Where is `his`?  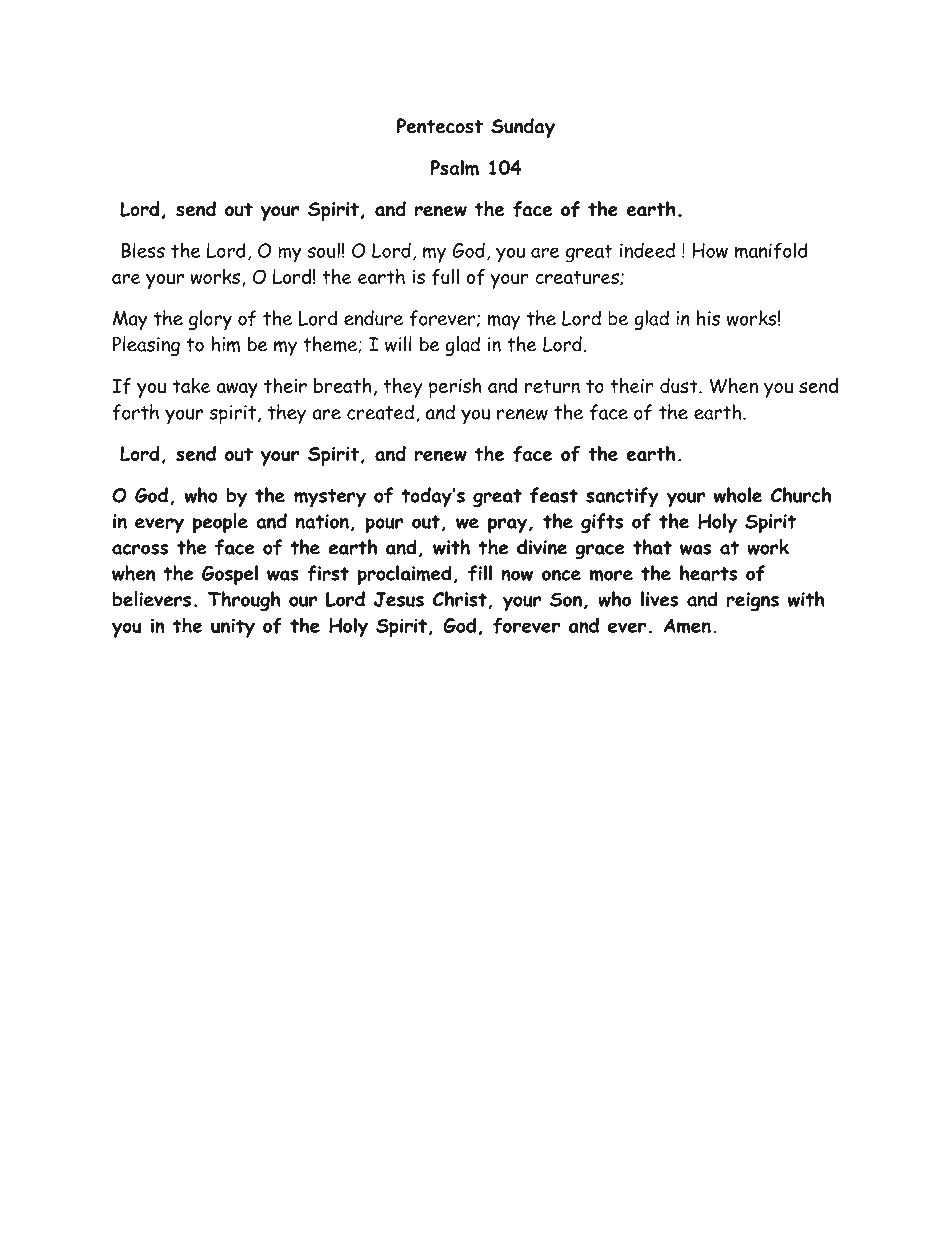 his is located at coordinates (708, 318).
